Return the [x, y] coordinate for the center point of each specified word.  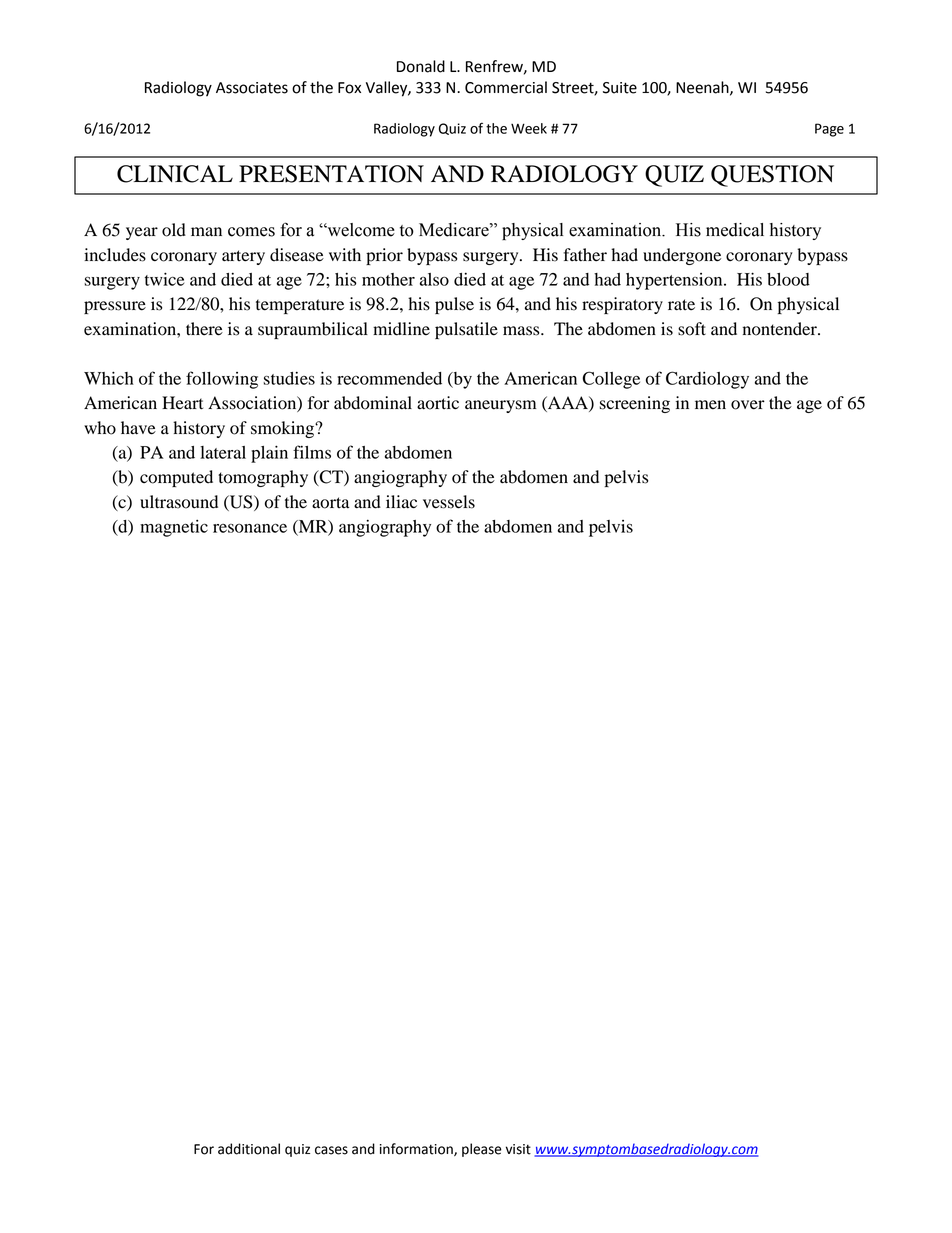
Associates [252, 88]
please [482, 1150]
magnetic [174, 528]
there [204, 329]
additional [249, 1149]
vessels [449, 502]
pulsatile [466, 330]
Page [829, 130]
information [417, 1149]
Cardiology [707, 380]
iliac [401, 502]
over [748, 405]
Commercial [506, 87]
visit [518, 1149]
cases [331, 1150]
